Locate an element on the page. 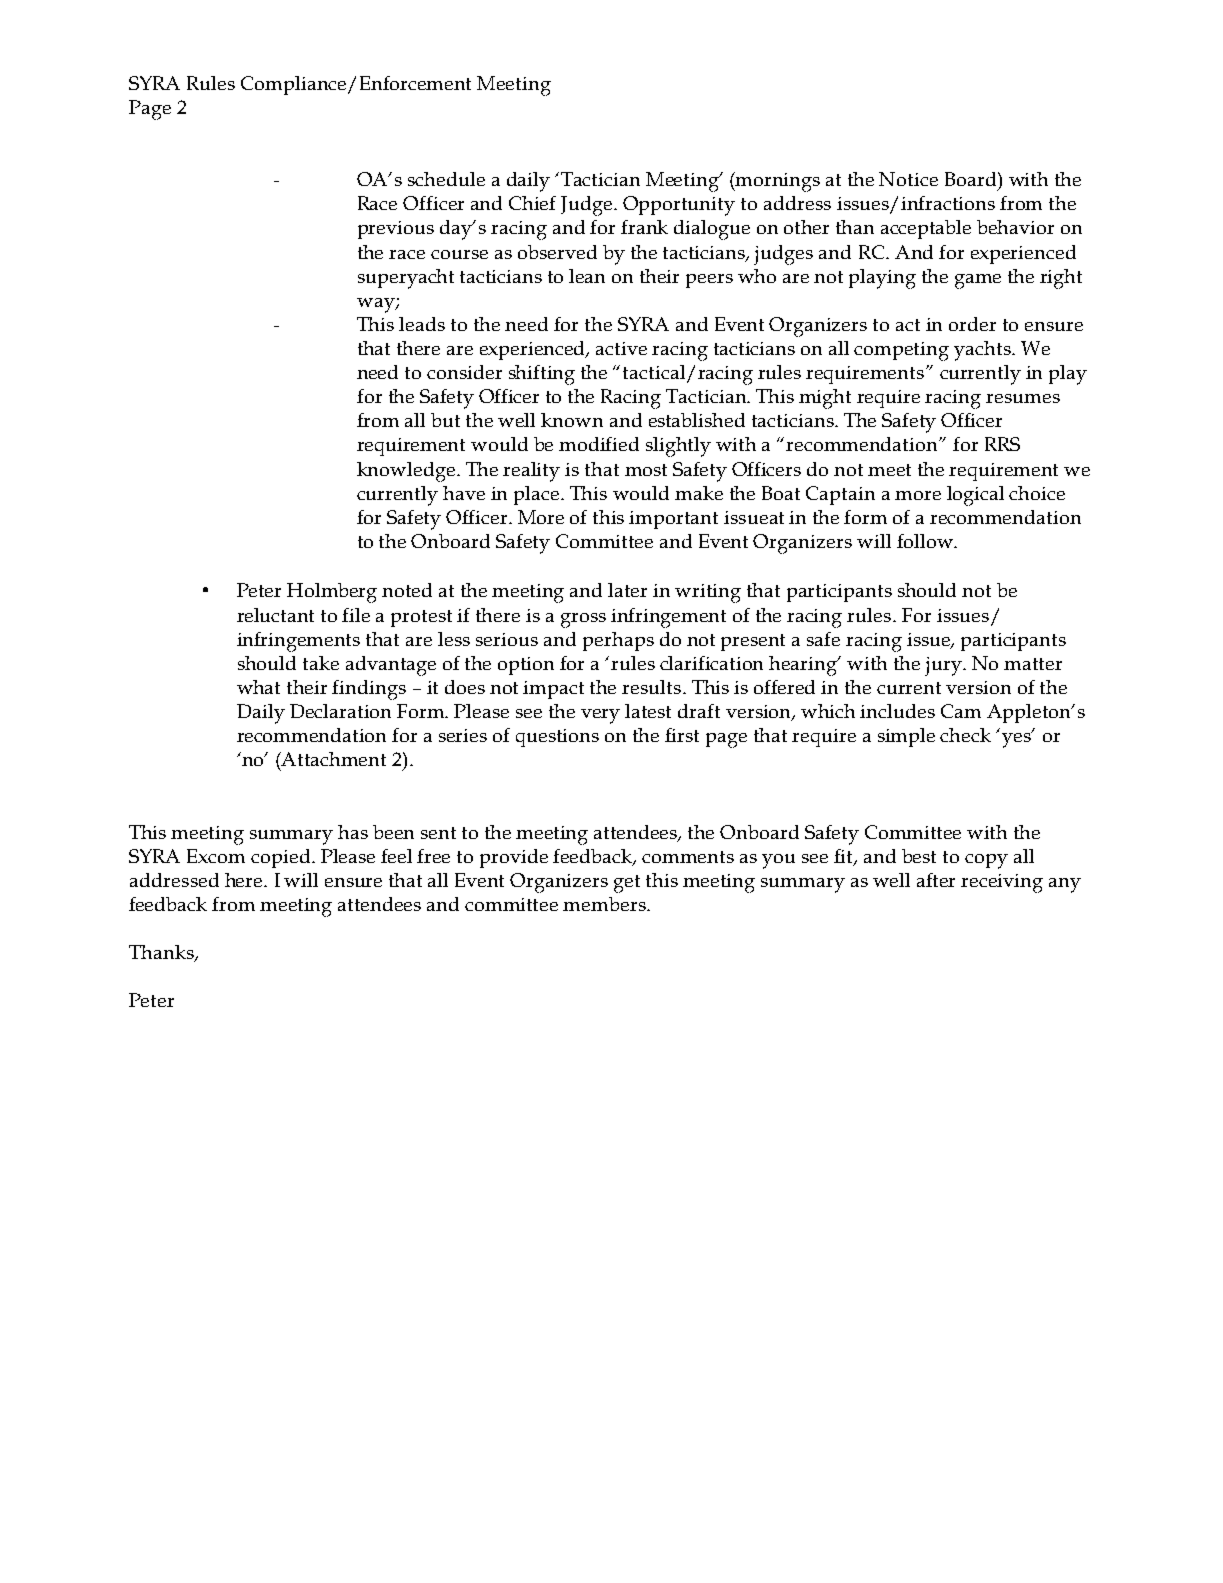  previous is located at coordinates (396, 230).
